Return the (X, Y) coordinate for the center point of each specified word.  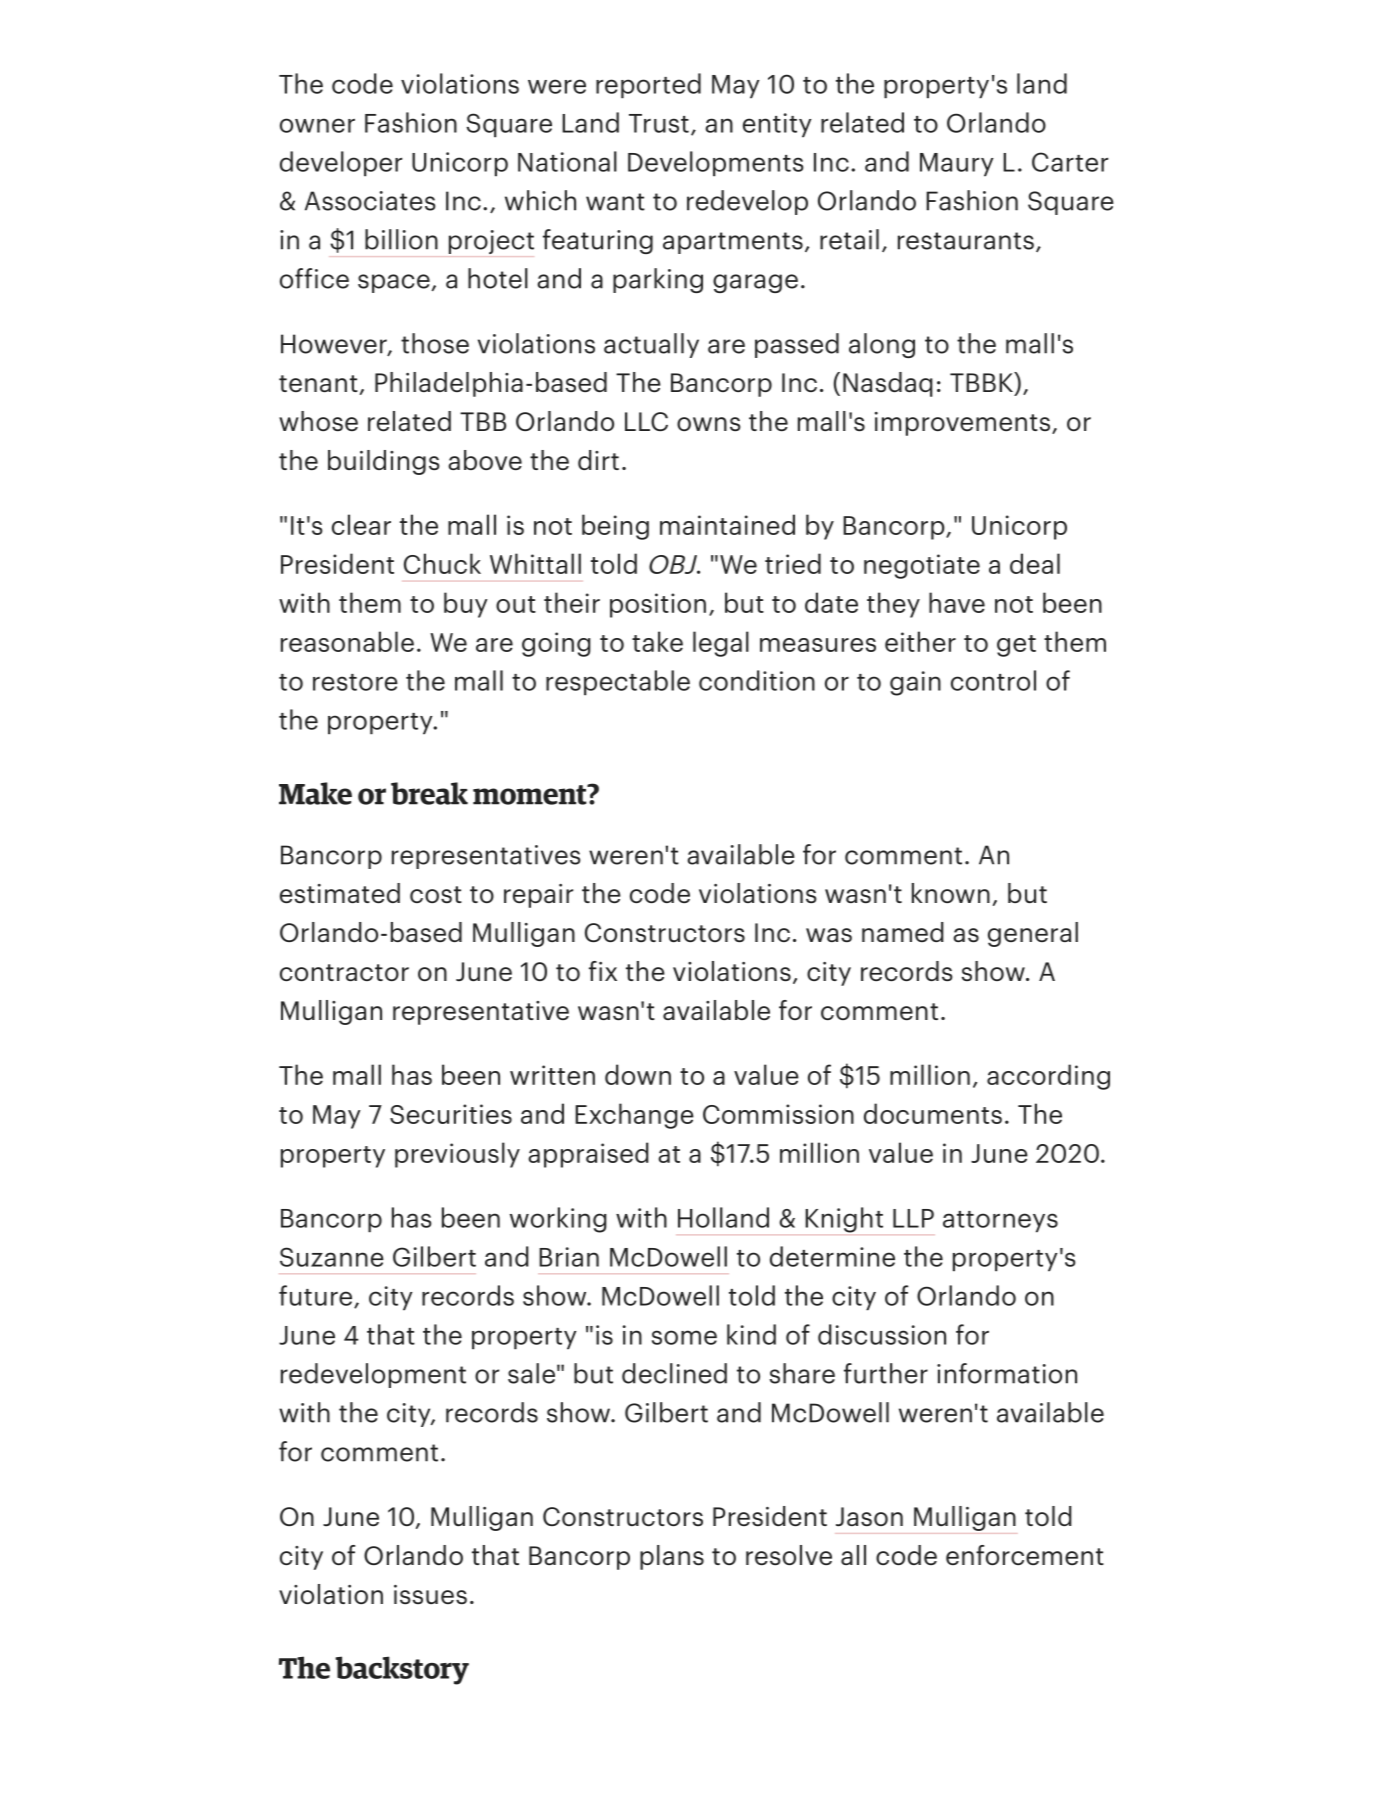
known (951, 893)
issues (430, 1594)
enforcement (1025, 1555)
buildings (384, 462)
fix (603, 971)
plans (672, 1557)
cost (436, 894)
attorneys (1000, 1222)
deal (1035, 563)
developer (341, 164)
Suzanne (332, 1257)
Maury (957, 165)
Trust (659, 123)
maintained (727, 524)
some (684, 1337)
